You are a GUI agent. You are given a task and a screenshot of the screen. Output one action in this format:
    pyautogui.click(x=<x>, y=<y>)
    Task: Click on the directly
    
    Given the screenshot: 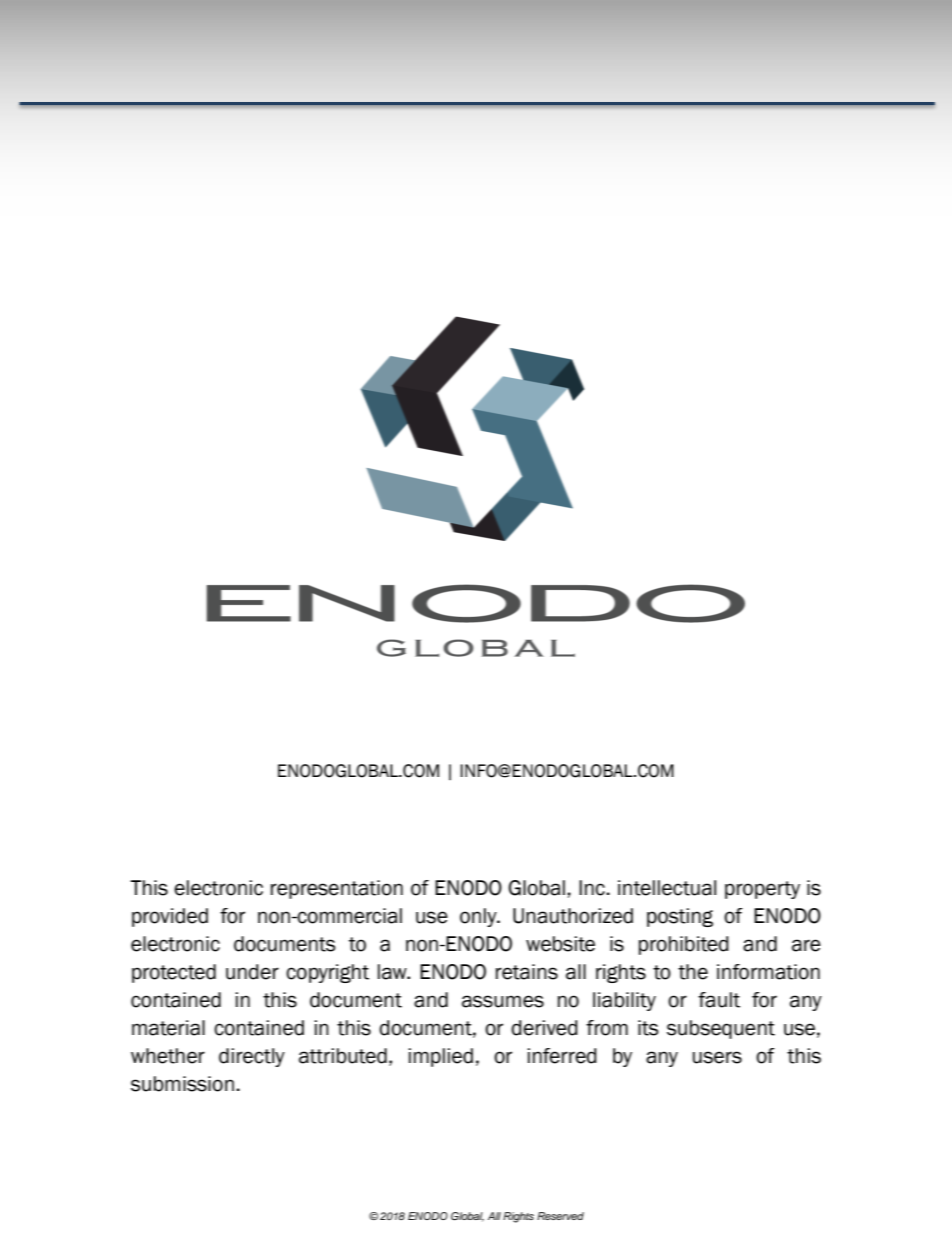 What is the action you would take?
    pyautogui.click(x=252, y=1057)
